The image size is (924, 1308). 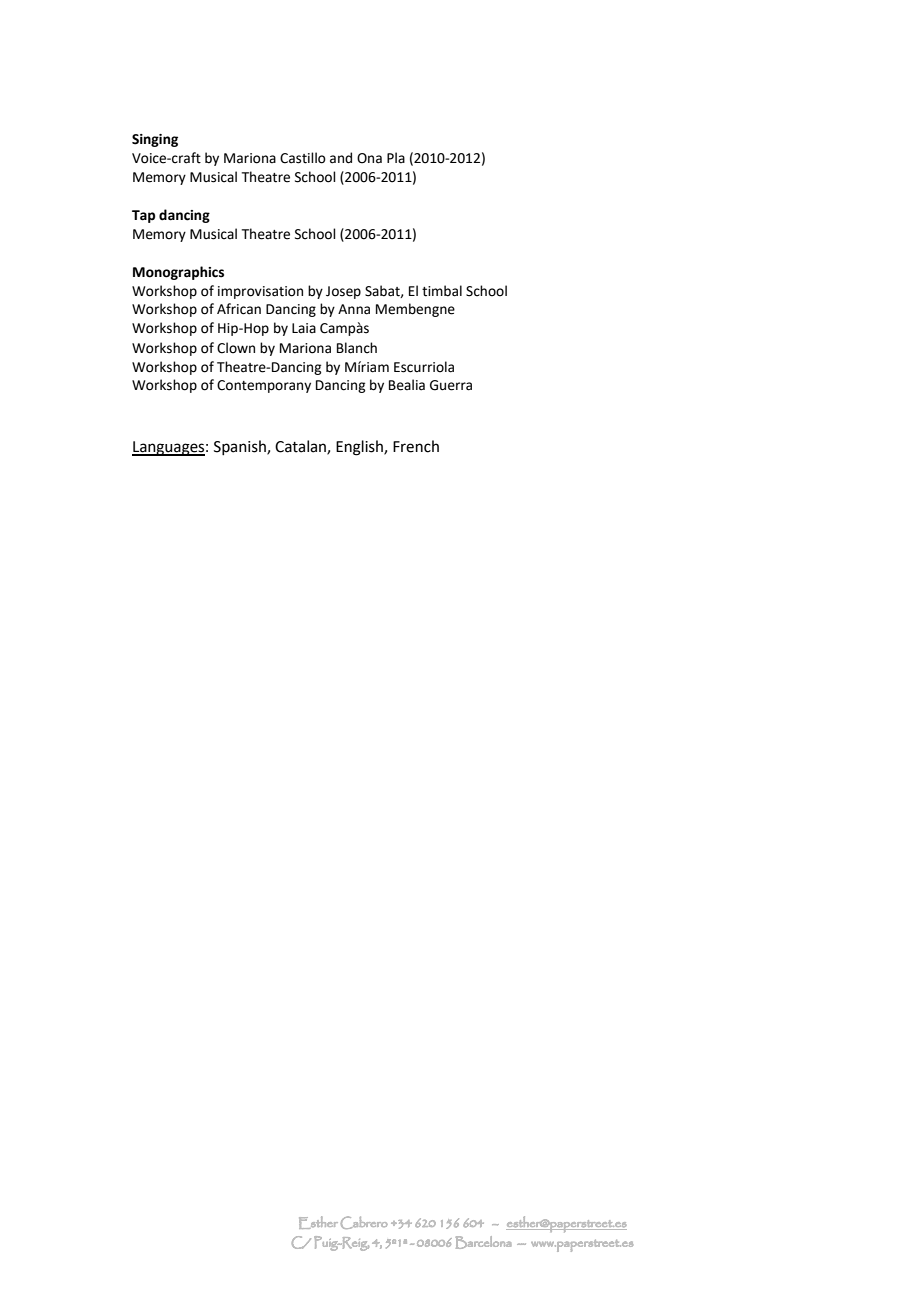 I want to click on Castillo, so click(x=303, y=158).
